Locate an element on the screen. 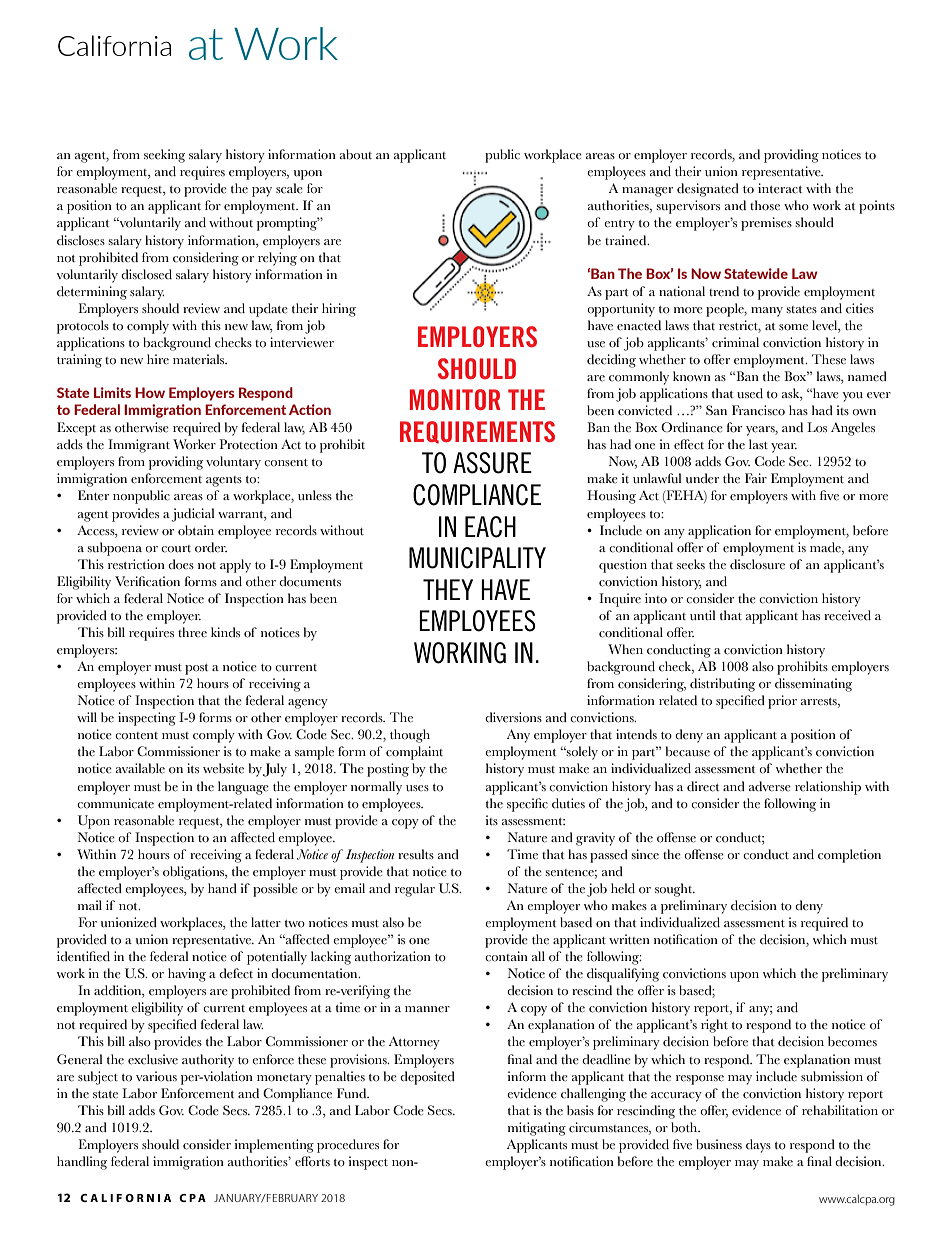 This screenshot has width=952, height=1237. seeking is located at coordinates (164, 156).
